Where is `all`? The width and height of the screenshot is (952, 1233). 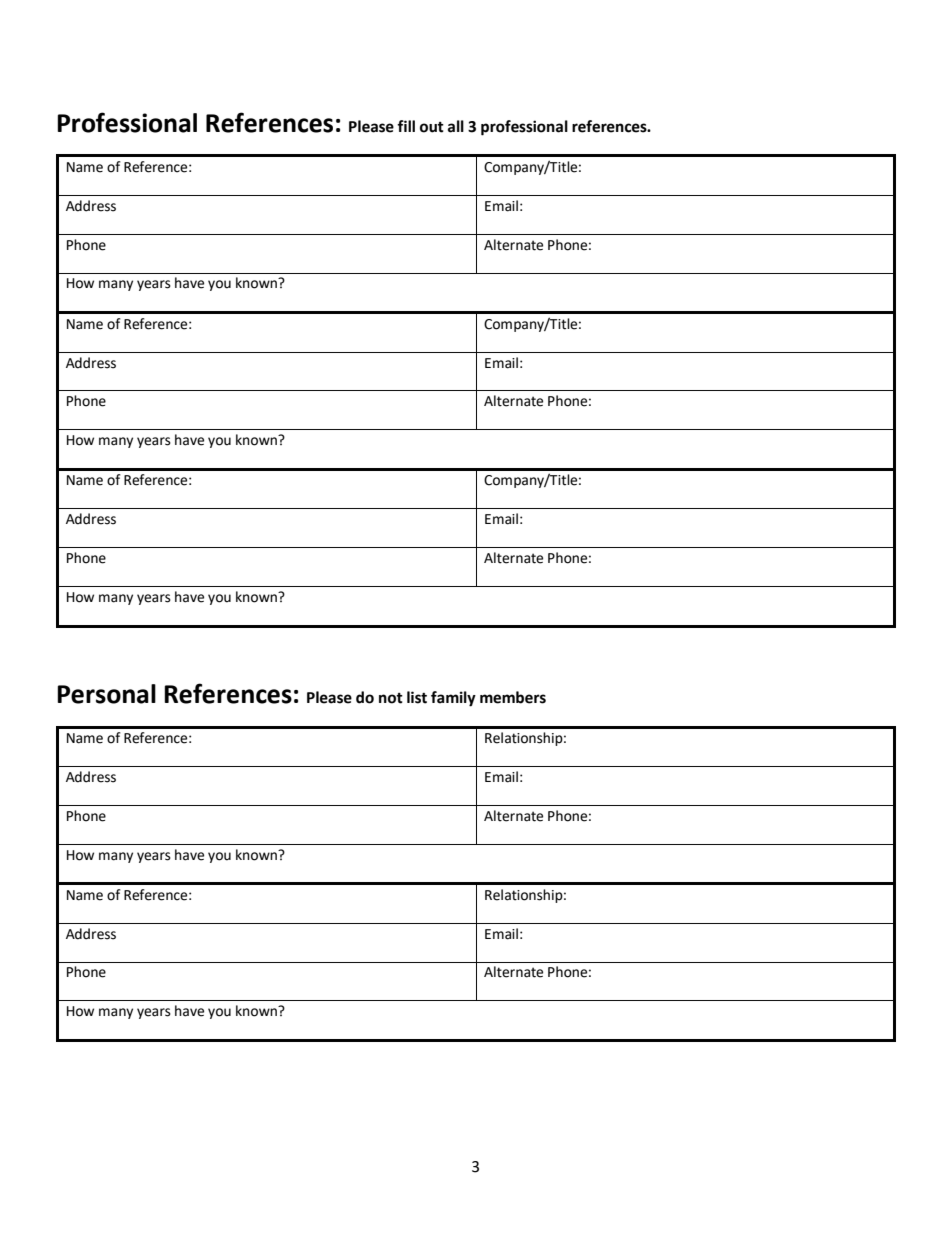 all is located at coordinates (456, 126).
